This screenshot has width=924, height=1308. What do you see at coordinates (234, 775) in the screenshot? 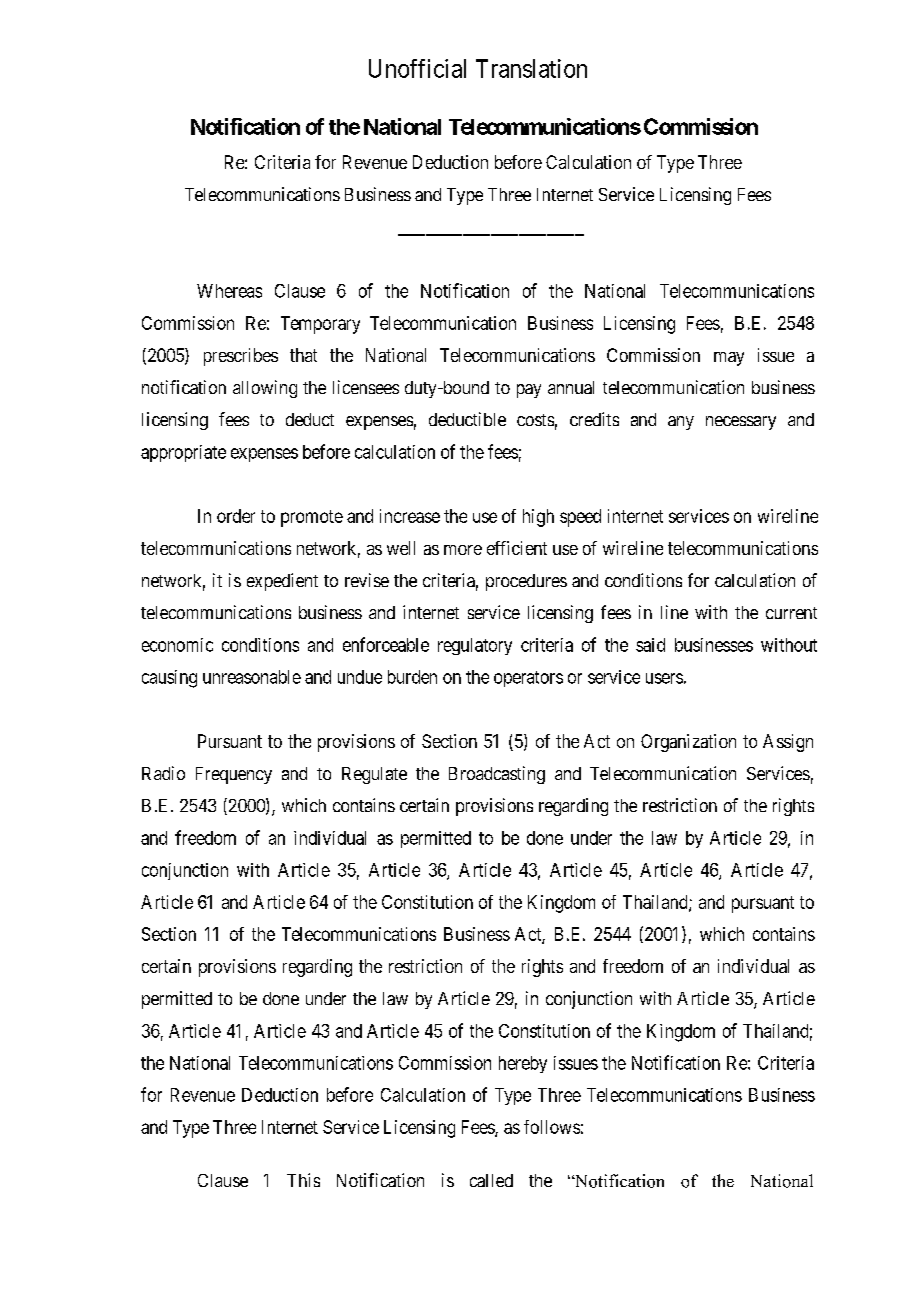
I see `Frequency` at bounding box center [234, 775].
